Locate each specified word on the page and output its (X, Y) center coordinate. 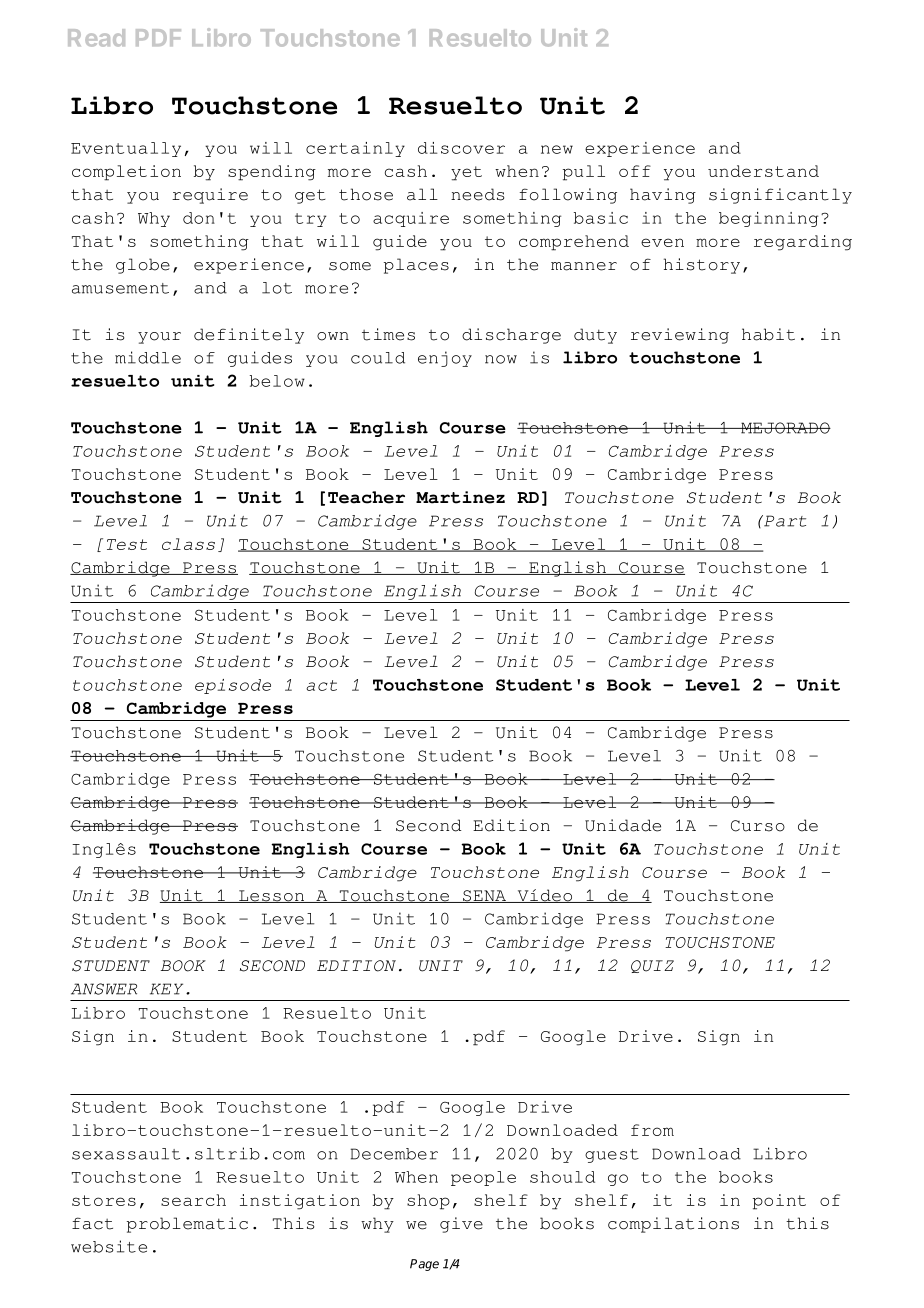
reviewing (680, 336)
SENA (485, 896)
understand (763, 171)
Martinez (460, 497)
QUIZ (652, 966)
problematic (187, 1225)
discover (461, 148)
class (188, 544)
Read (96, 38)
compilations (673, 1225)
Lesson (271, 896)
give (461, 1225)
